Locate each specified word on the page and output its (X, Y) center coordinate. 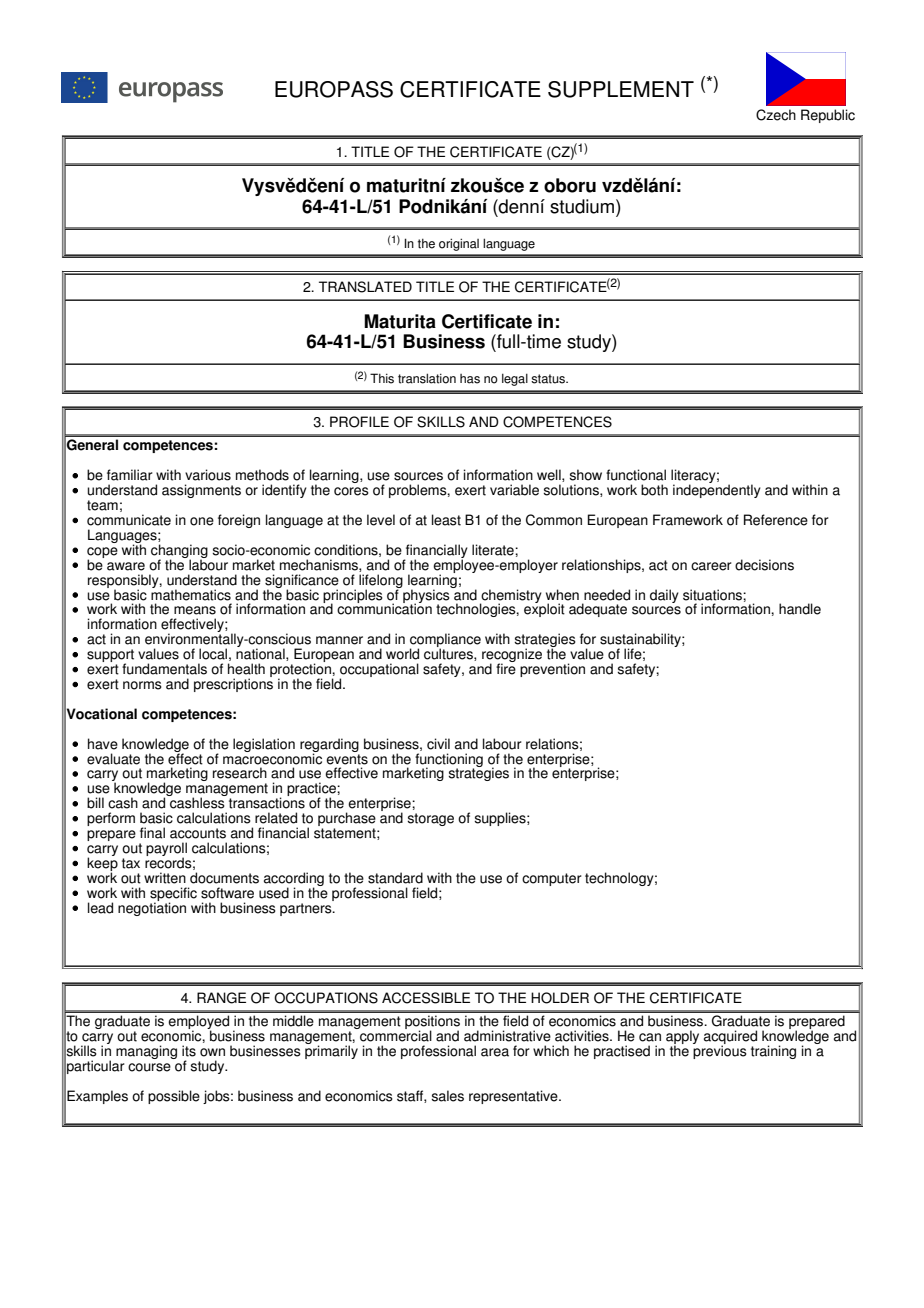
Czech (776, 115)
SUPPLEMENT (621, 89)
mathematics (191, 594)
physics (426, 596)
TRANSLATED (365, 287)
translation (427, 378)
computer (552, 879)
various (208, 475)
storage (430, 819)
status (549, 379)
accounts (198, 833)
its (189, 1051)
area (495, 1052)
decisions (764, 565)
